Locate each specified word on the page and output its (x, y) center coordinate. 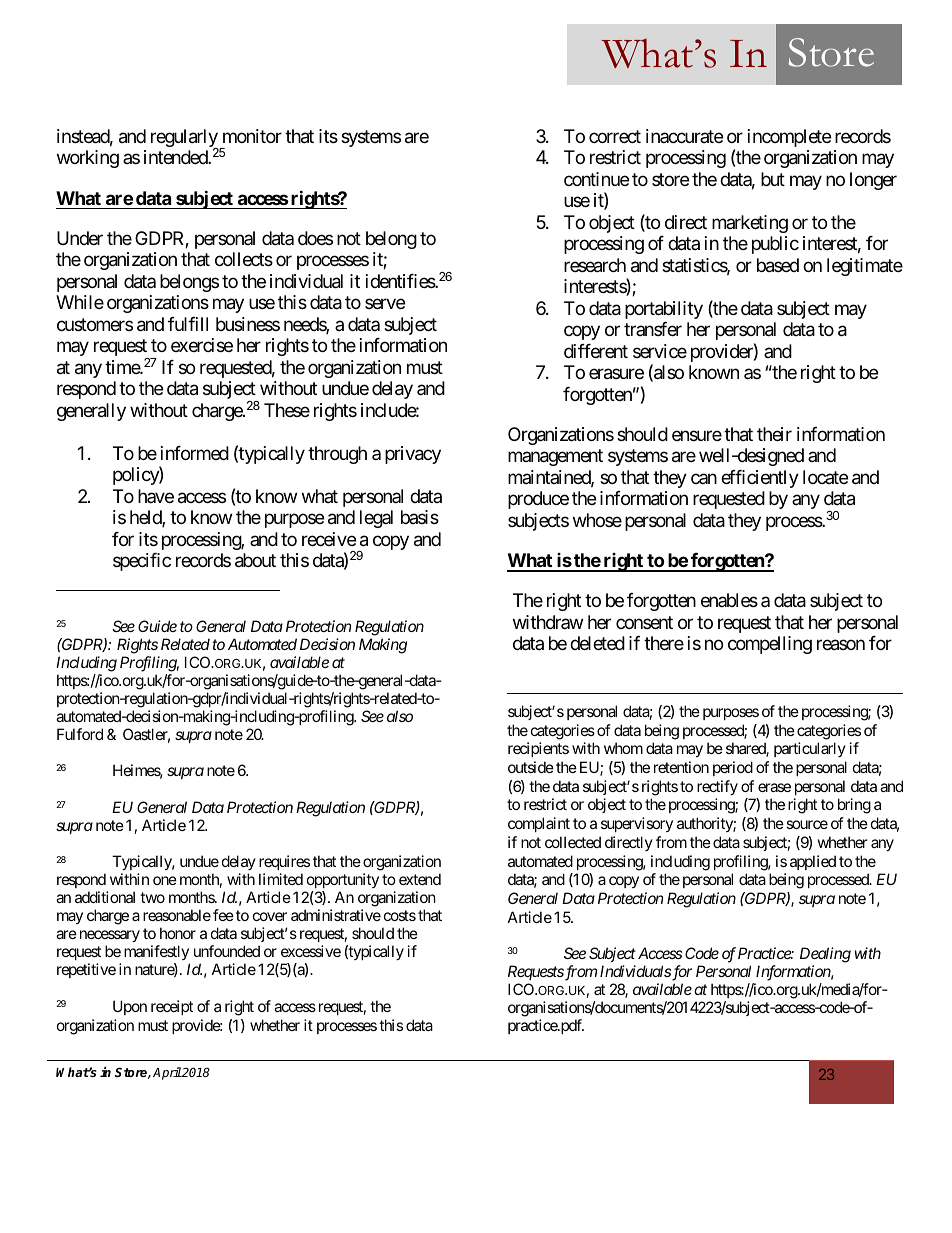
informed (195, 453)
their (774, 434)
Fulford (80, 734)
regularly (185, 139)
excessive (311, 951)
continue (596, 179)
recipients (538, 749)
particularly (810, 749)
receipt (172, 1007)
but (773, 179)
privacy (413, 455)
